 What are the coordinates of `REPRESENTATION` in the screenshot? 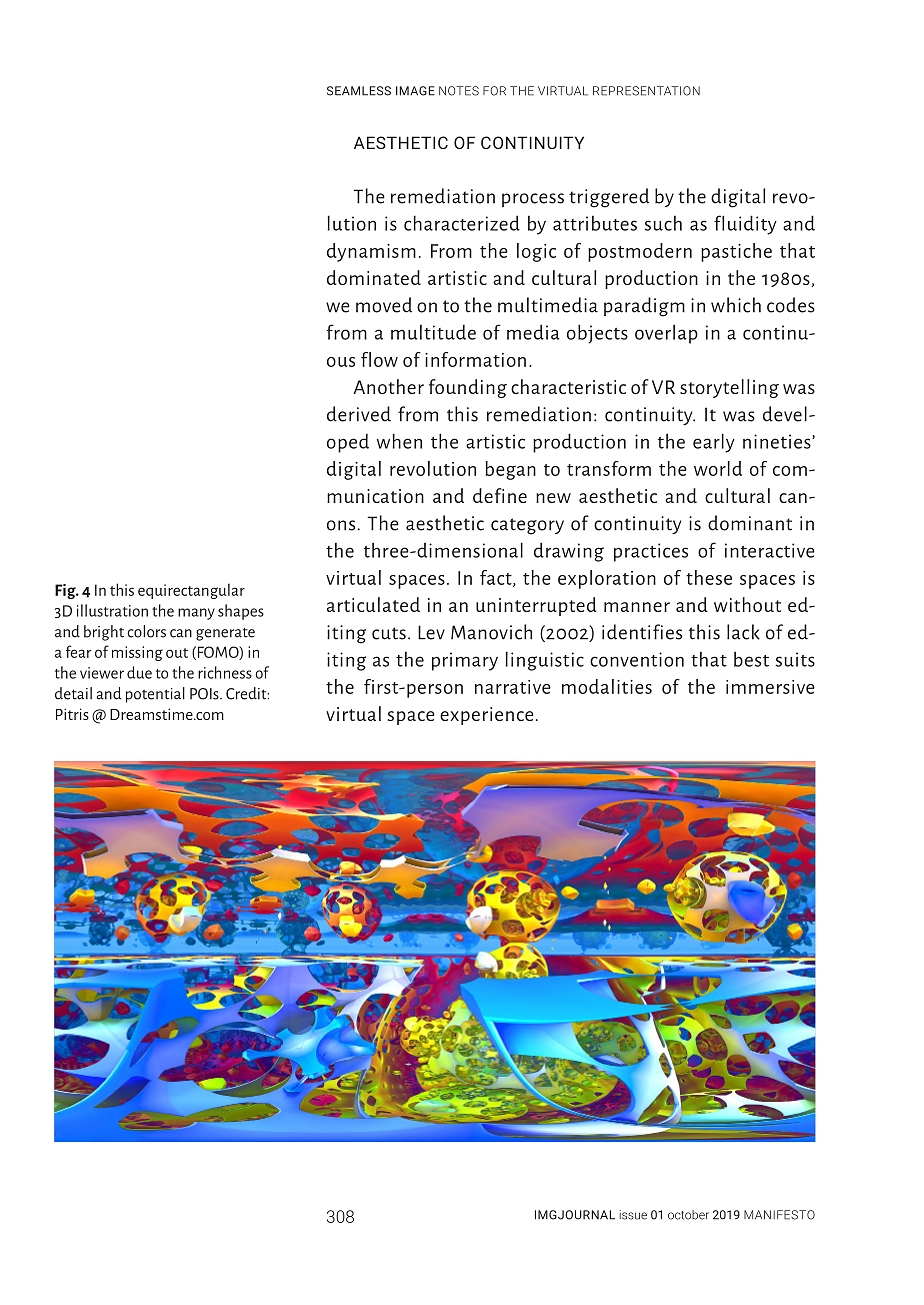 It's located at (646, 91).
